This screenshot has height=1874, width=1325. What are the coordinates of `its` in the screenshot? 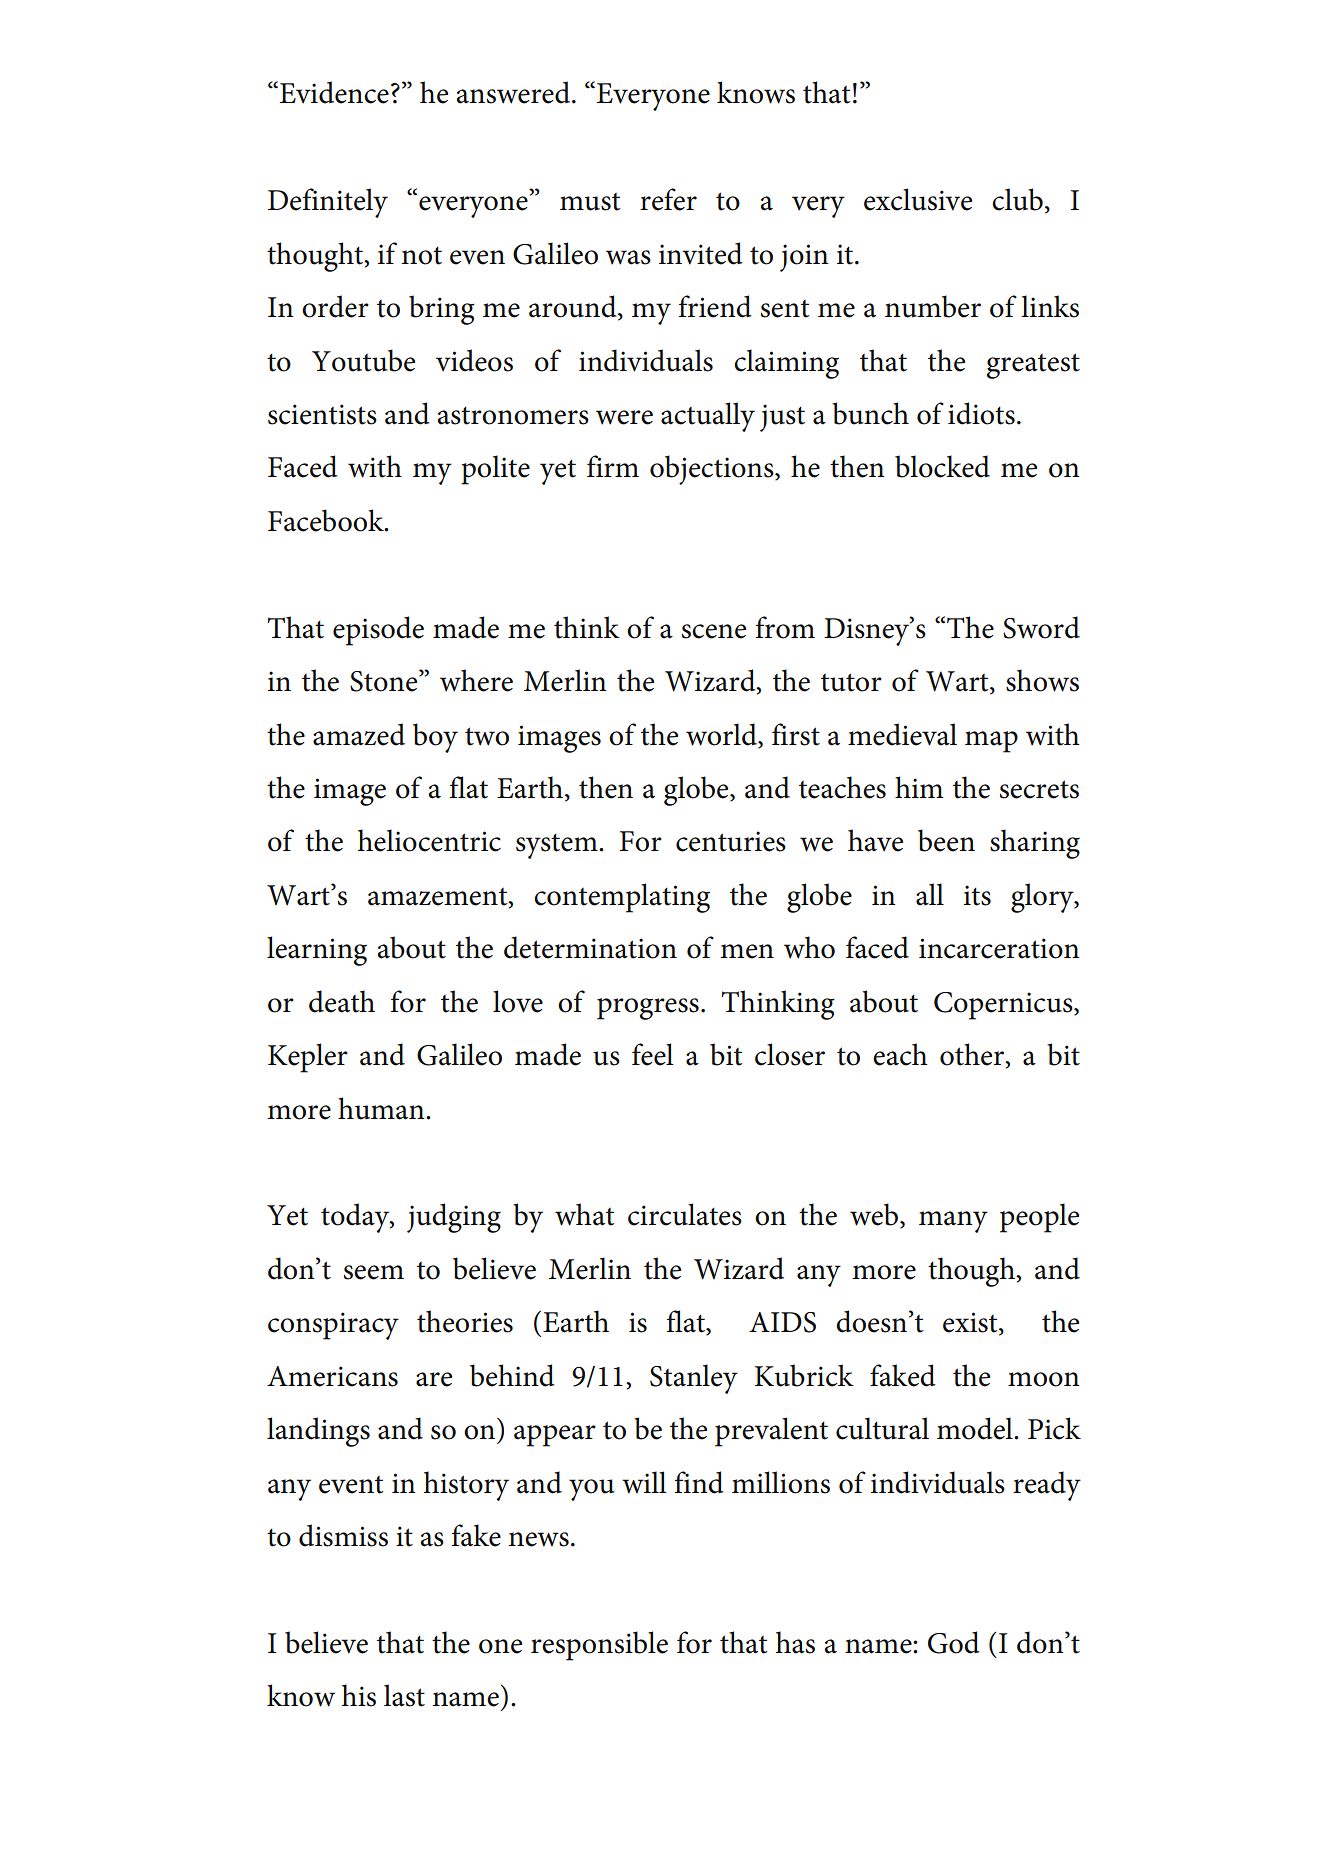 It's located at (977, 895).
